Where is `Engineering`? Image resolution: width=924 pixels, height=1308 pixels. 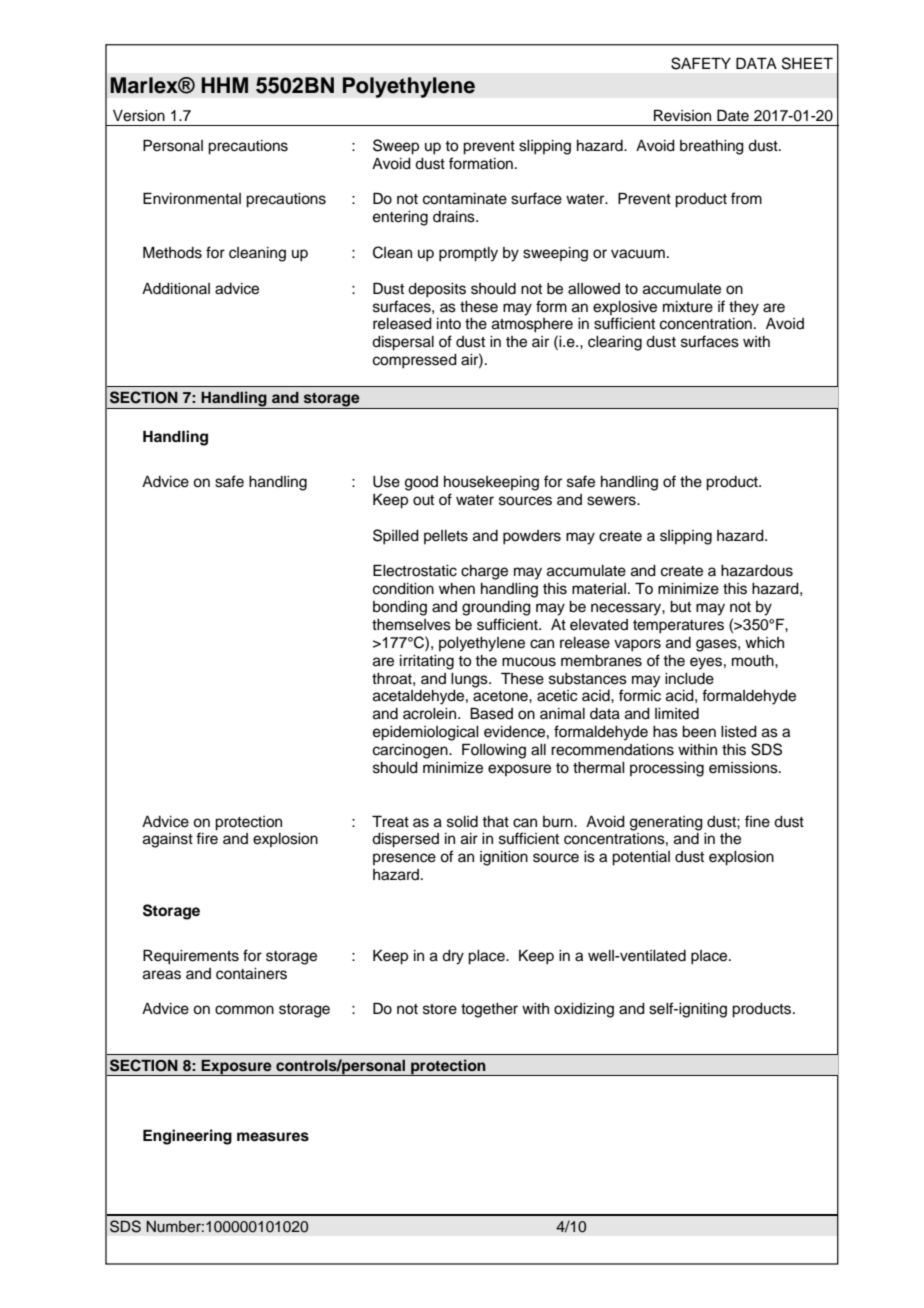 Engineering is located at coordinates (187, 1137).
